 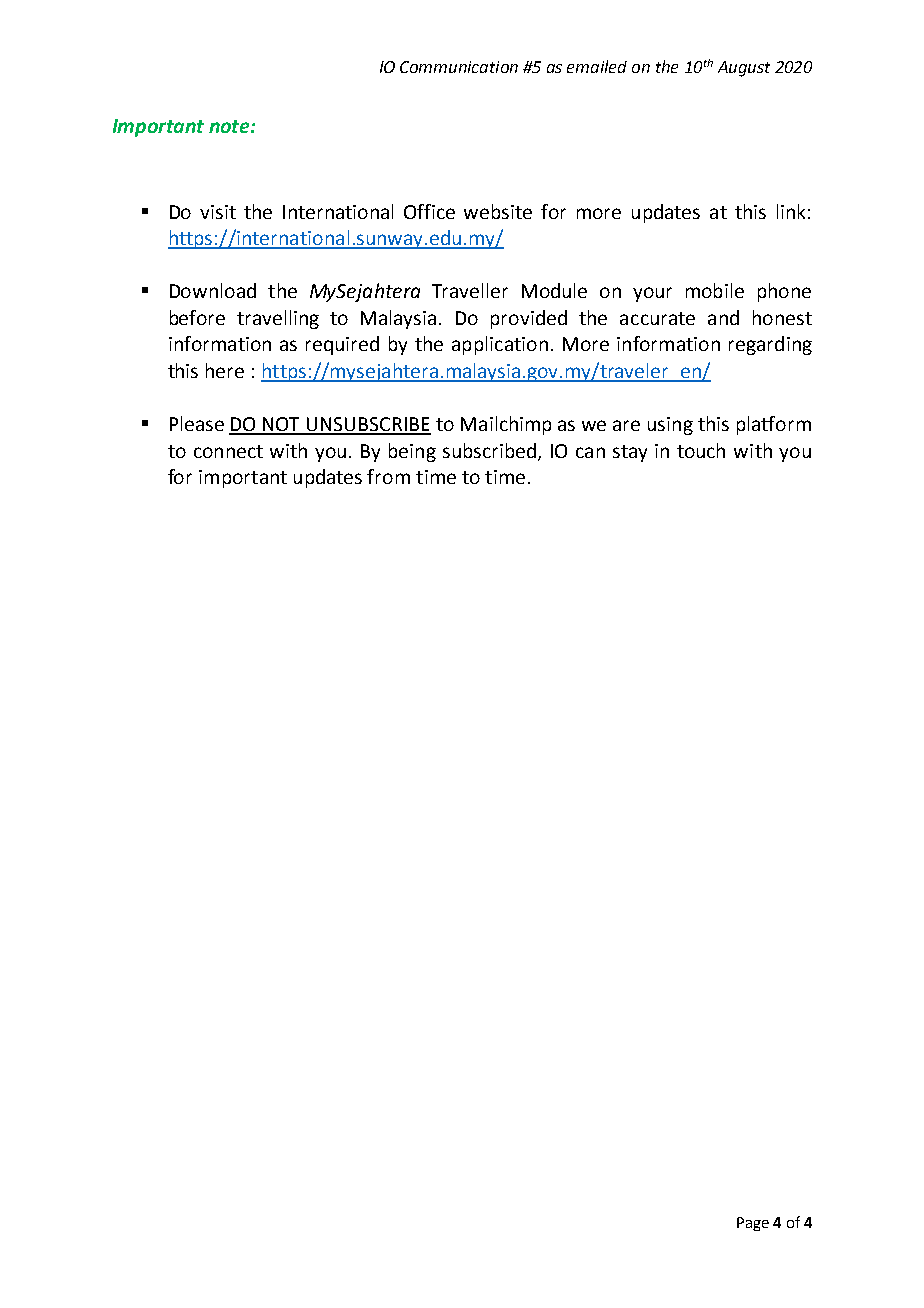 What do you see at coordinates (489, 450) in the page?
I see `subscribed` at bounding box center [489, 450].
